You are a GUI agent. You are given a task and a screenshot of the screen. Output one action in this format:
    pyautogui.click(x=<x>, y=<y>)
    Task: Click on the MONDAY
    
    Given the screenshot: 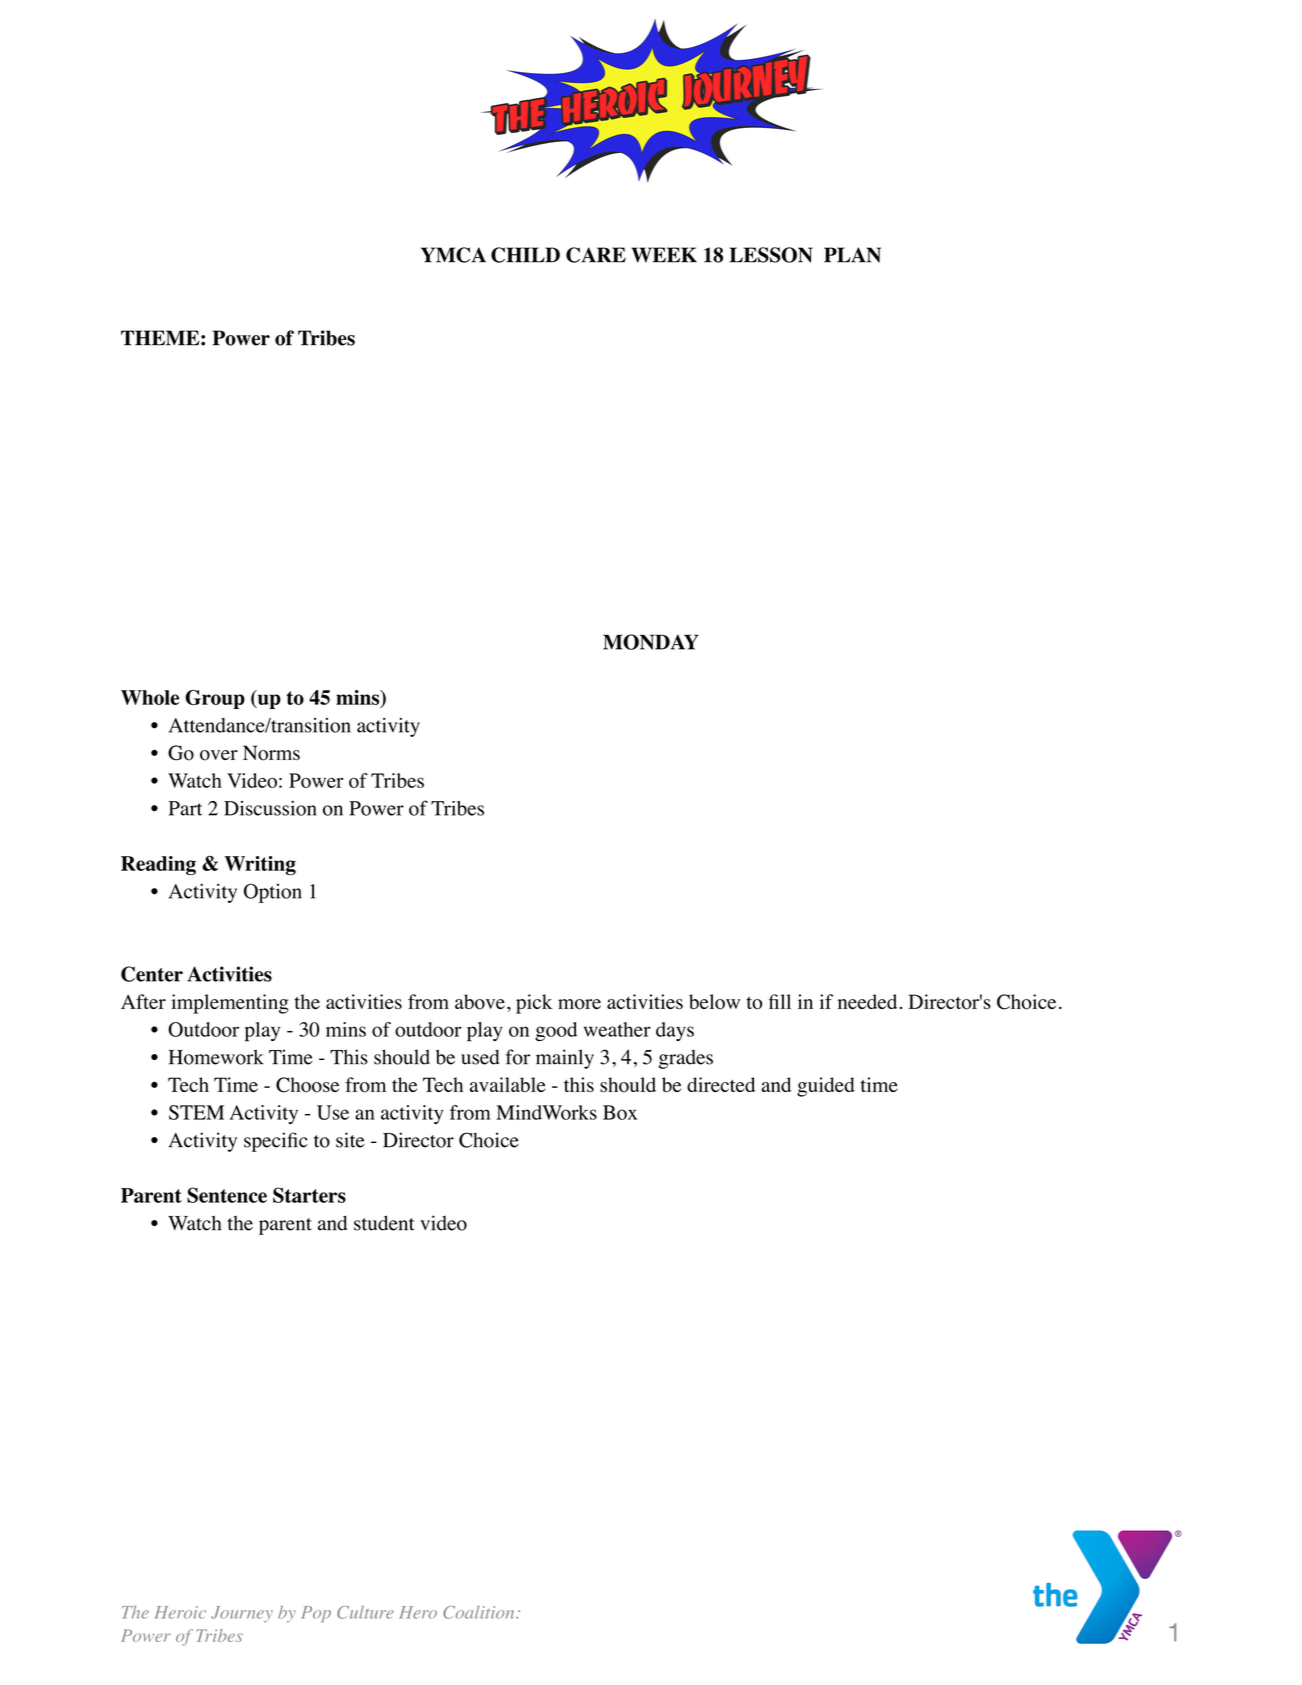 What is the action you would take?
    pyautogui.click(x=651, y=642)
